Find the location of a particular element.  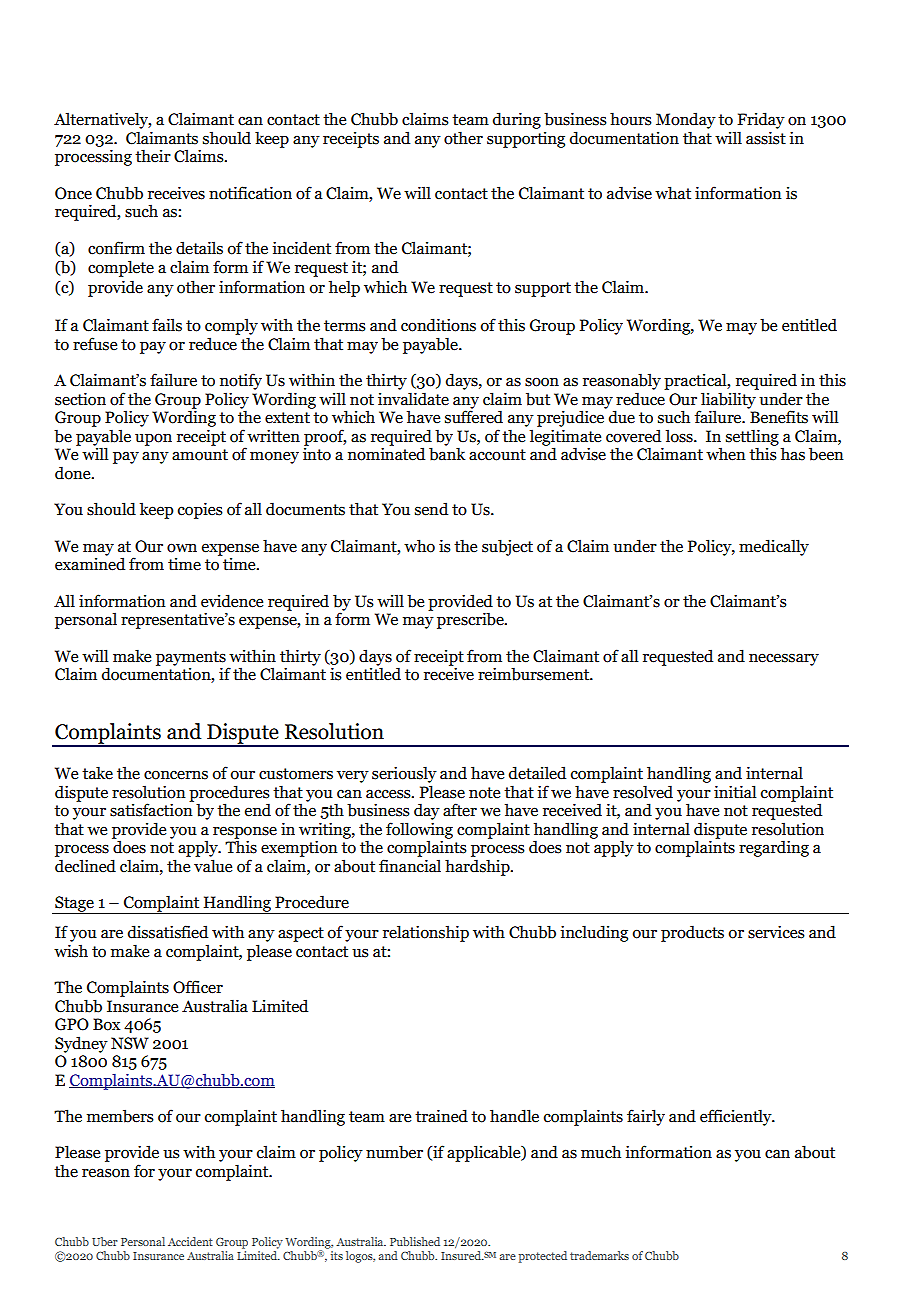

medically is located at coordinates (774, 547).
